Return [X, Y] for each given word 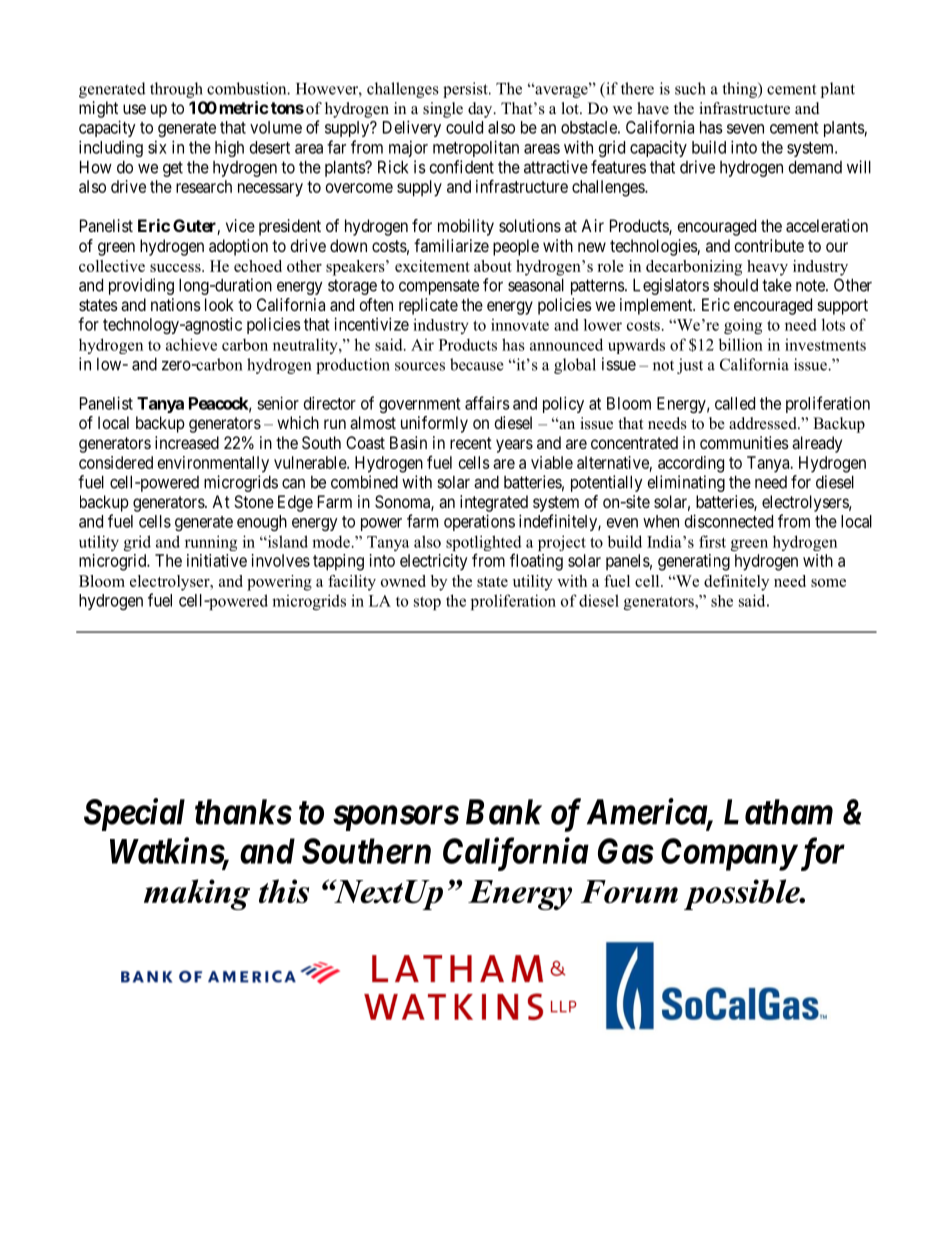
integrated [494, 503]
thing [741, 90]
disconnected [729, 521]
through [176, 90]
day [481, 110]
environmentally [213, 464]
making [197, 894]
